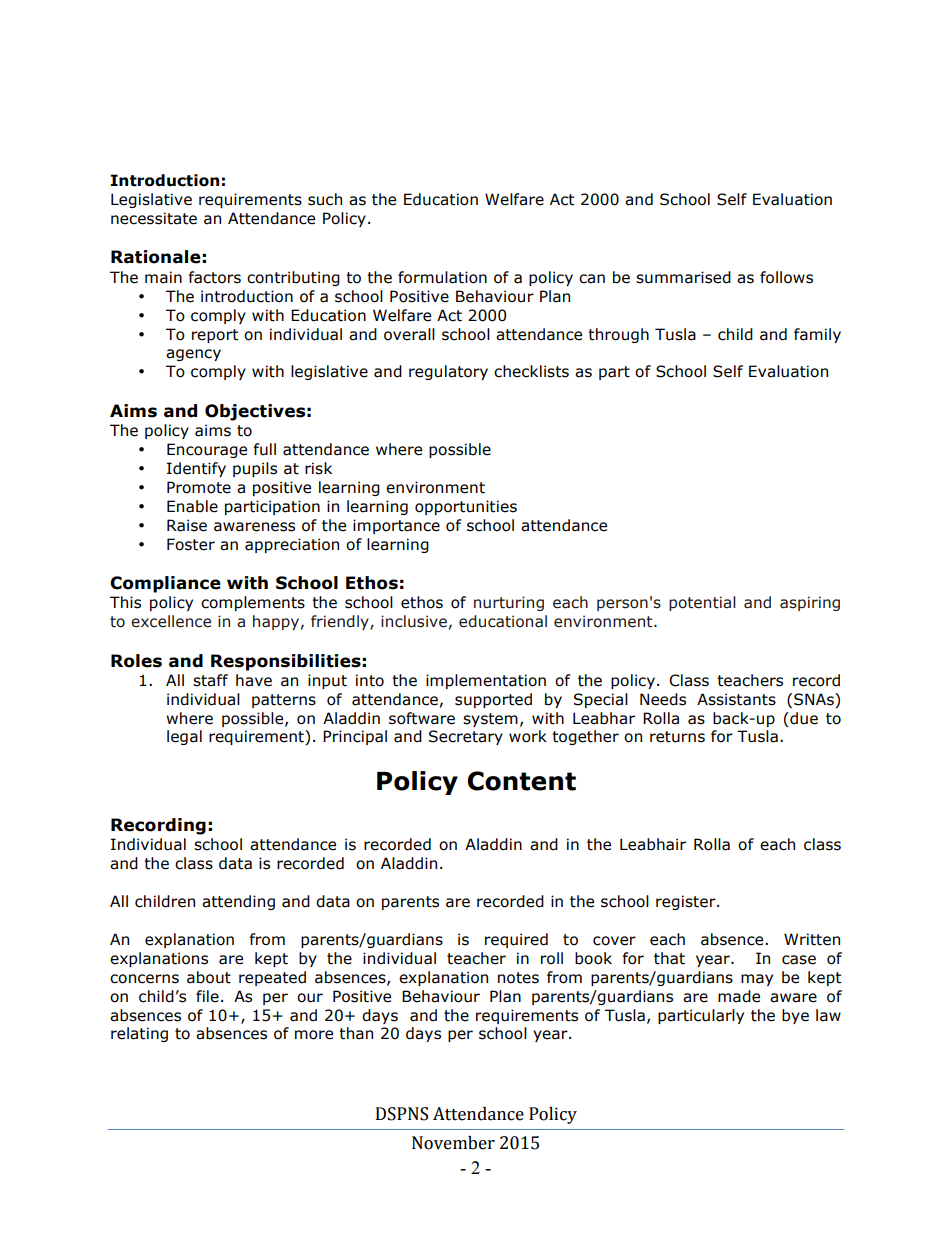  Describe the element at coordinates (448, 372) in the page. I see `regulatory` at that location.
